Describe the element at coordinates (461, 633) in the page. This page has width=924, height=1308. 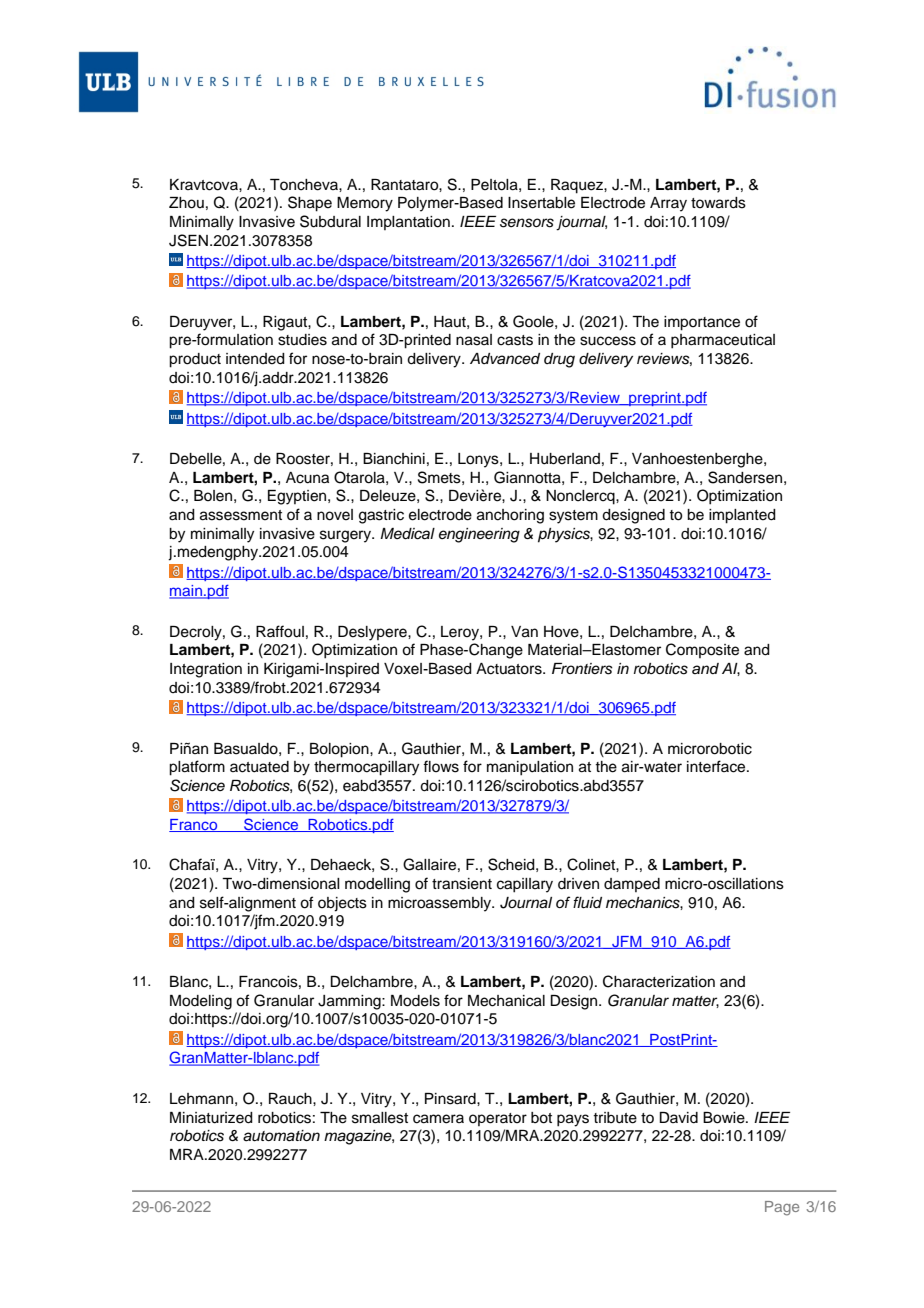
I see `Leroy` at that location.
